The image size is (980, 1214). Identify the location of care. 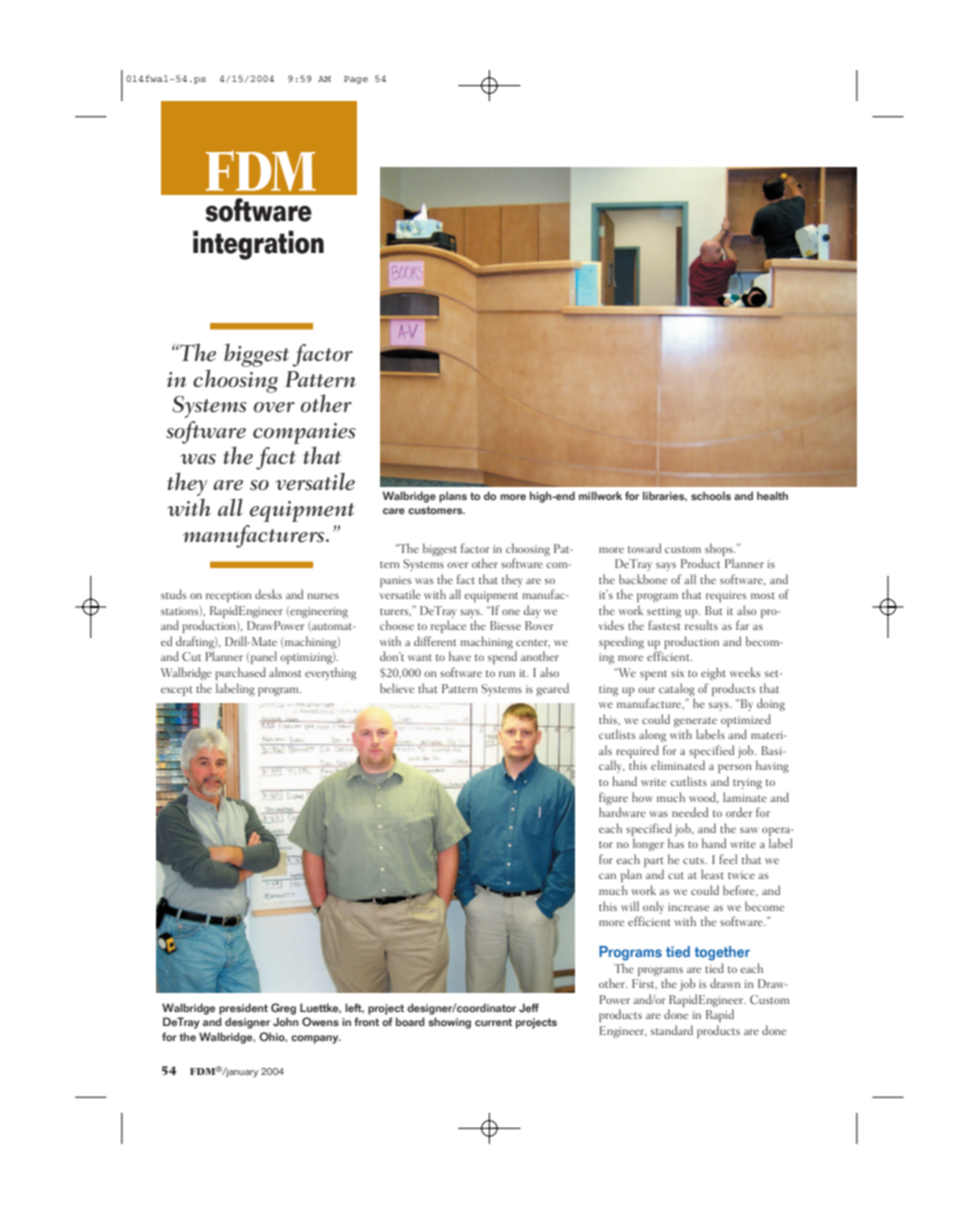
(394, 511).
